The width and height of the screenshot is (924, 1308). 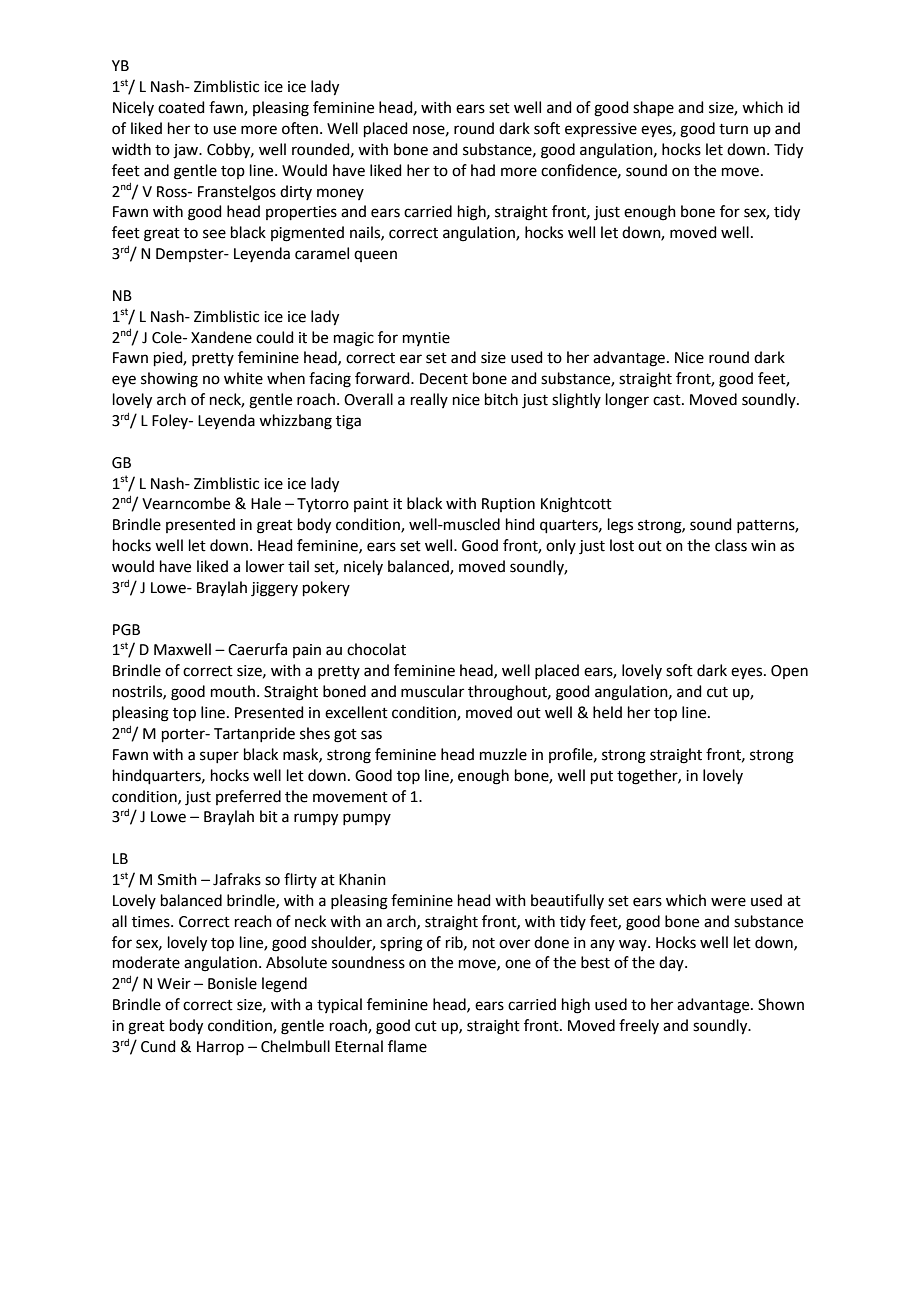 What do you see at coordinates (668, 400) in the screenshot?
I see `cast` at bounding box center [668, 400].
